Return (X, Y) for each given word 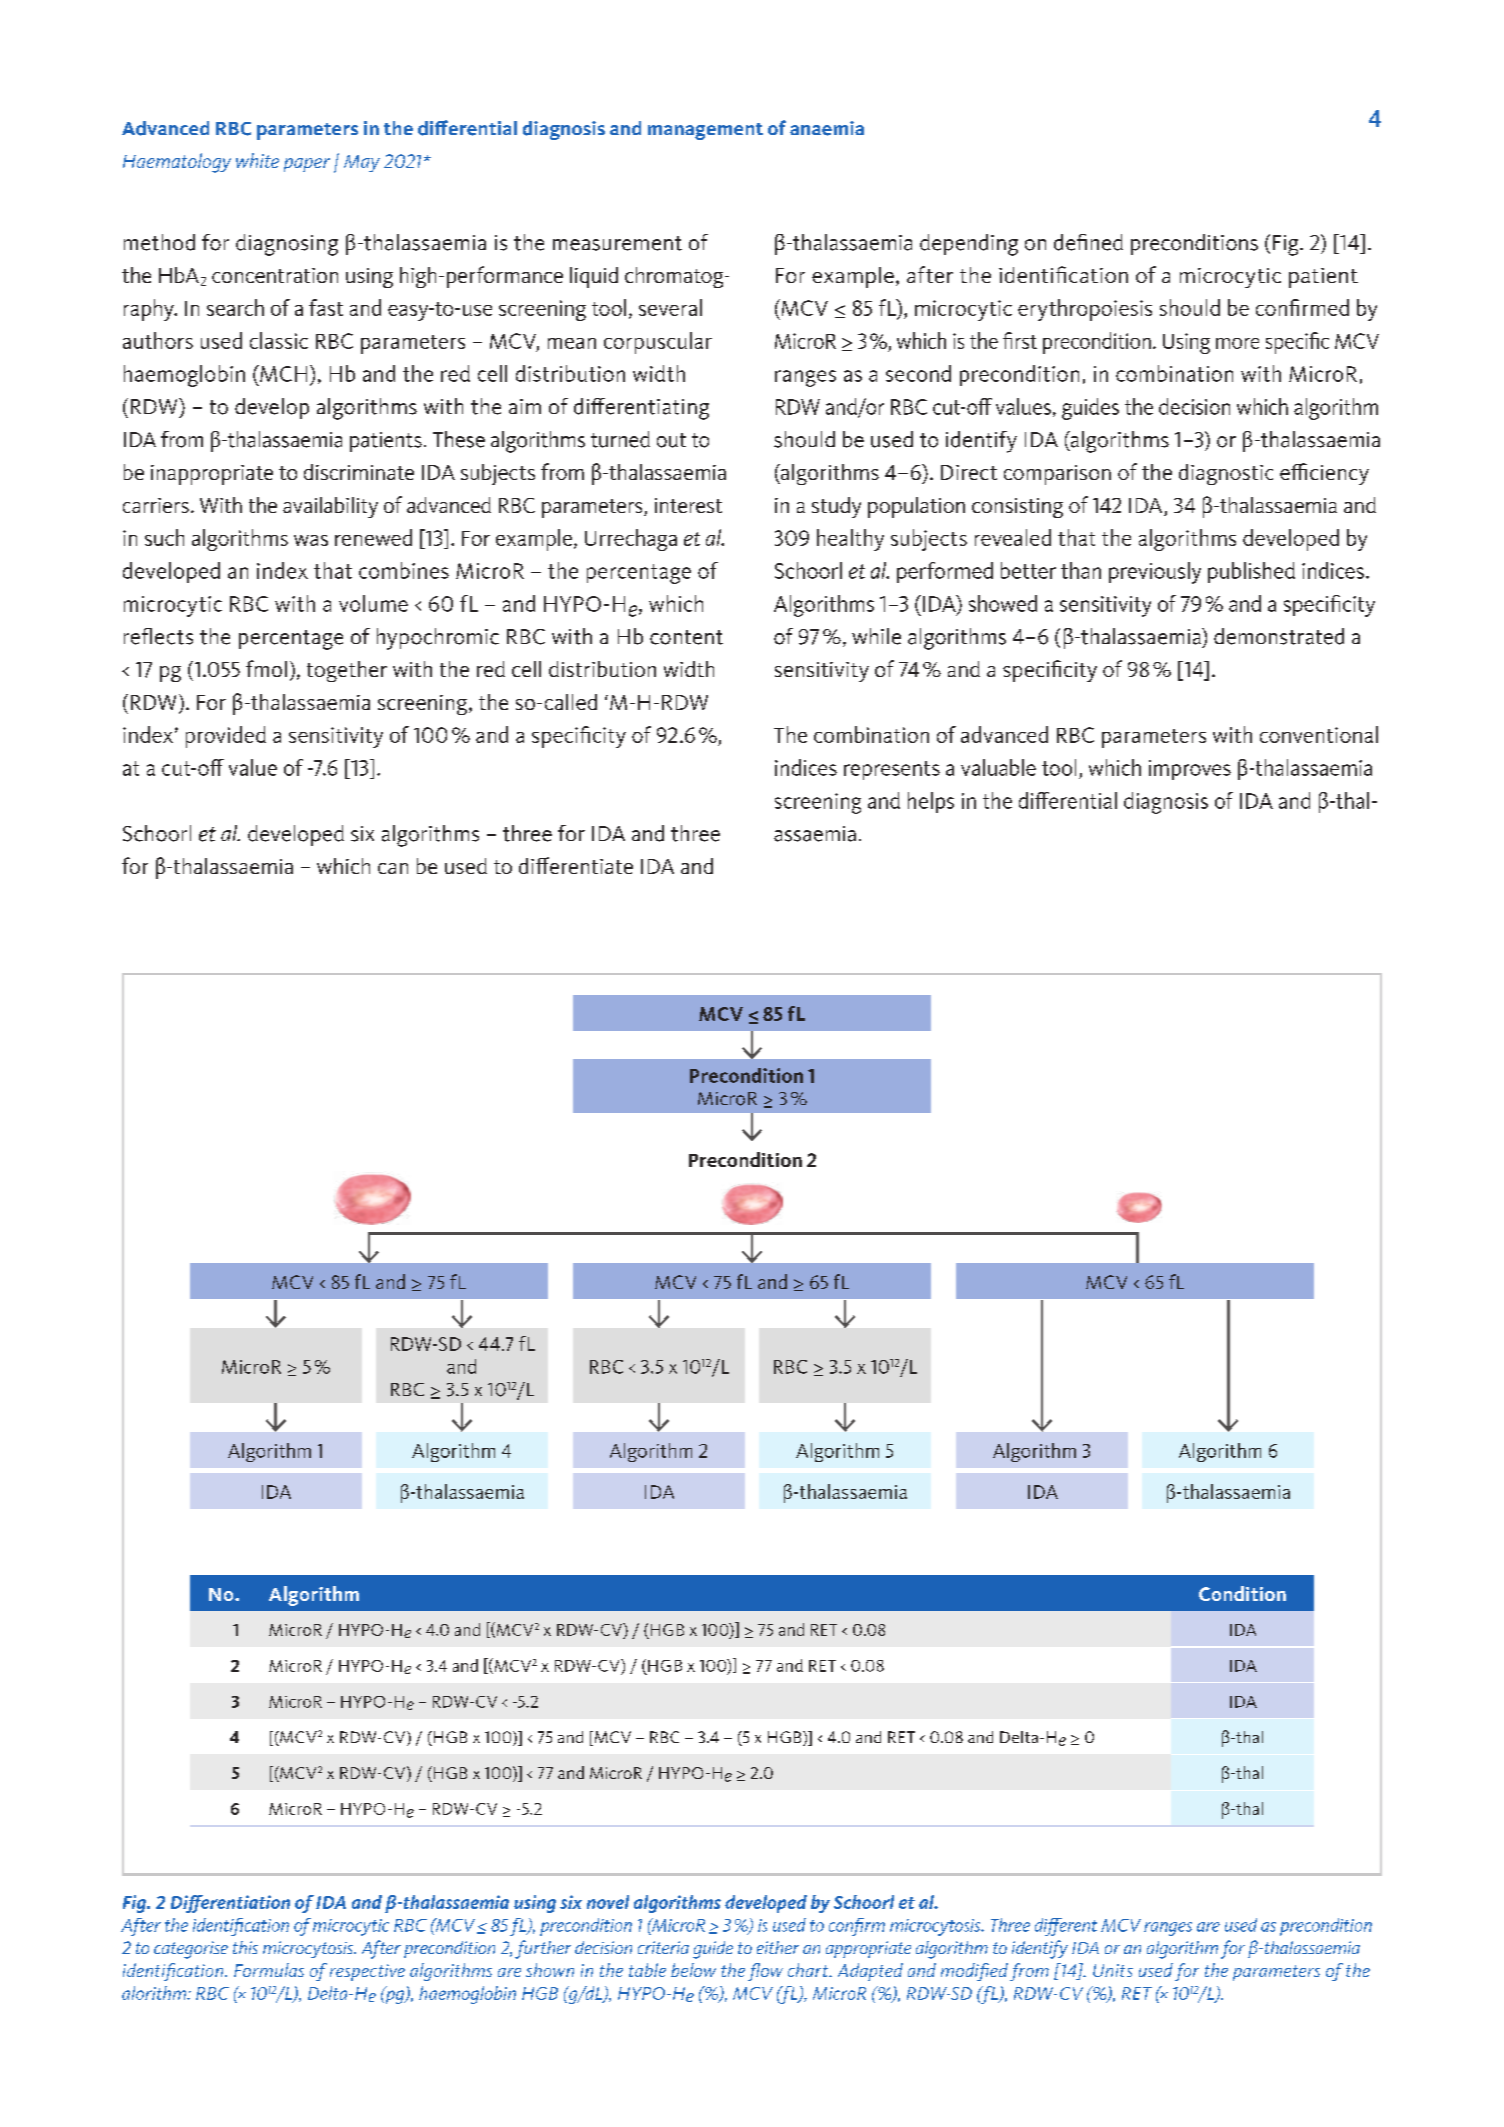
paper (307, 165)
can (393, 868)
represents (892, 770)
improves (1190, 770)
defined (1088, 242)
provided (226, 737)
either (778, 1947)
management (705, 131)
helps (931, 802)
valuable (998, 767)
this (245, 1947)
